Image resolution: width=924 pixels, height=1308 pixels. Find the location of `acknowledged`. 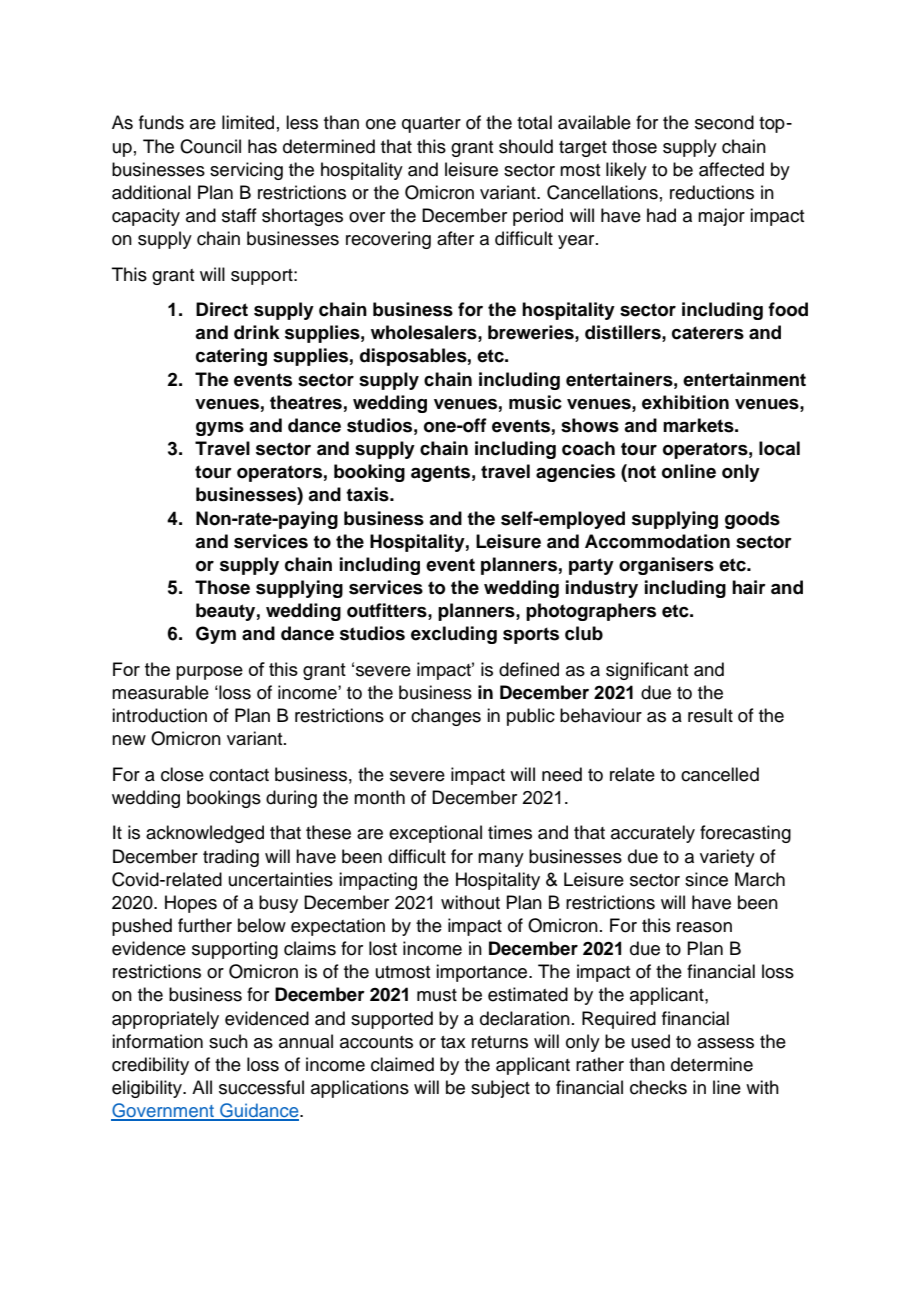

acknowledged is located at coordinates (205, 834).
